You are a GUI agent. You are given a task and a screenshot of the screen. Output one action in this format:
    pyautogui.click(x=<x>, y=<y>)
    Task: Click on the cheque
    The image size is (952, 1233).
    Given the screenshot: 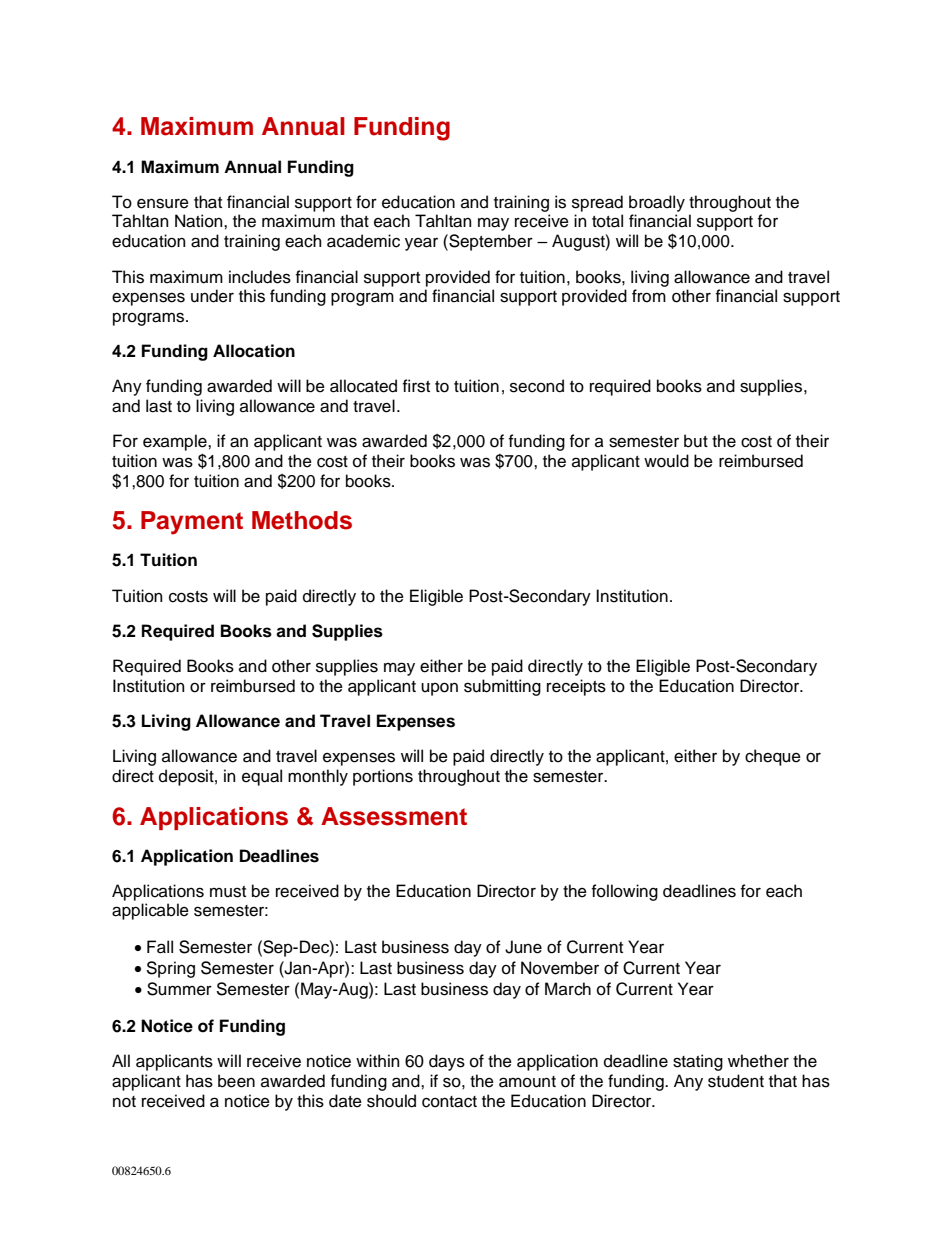 What is the action you would take?
    pyautogui.click(x=773, y=757)
